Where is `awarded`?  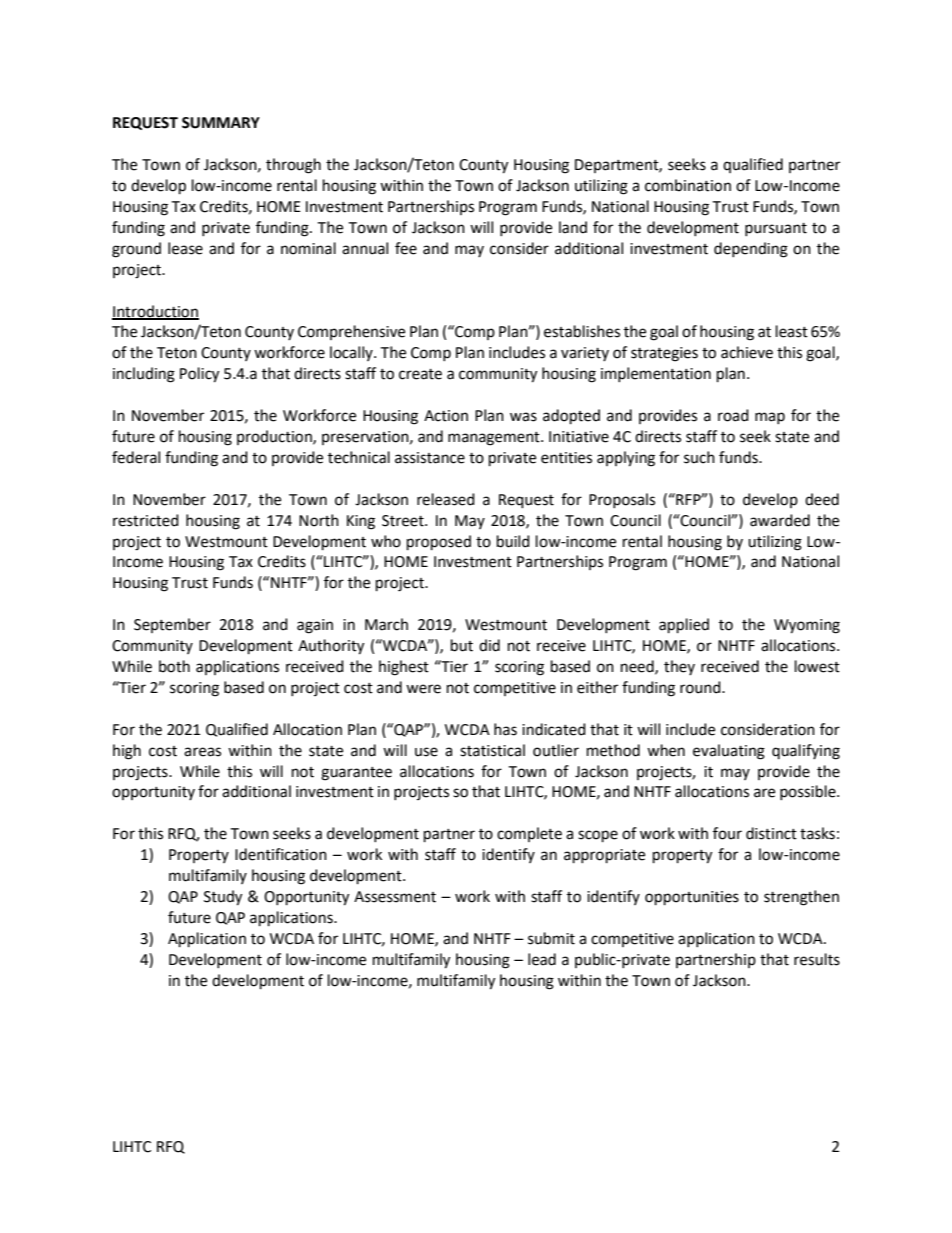
awarded is located at coordinates (780, 520).
